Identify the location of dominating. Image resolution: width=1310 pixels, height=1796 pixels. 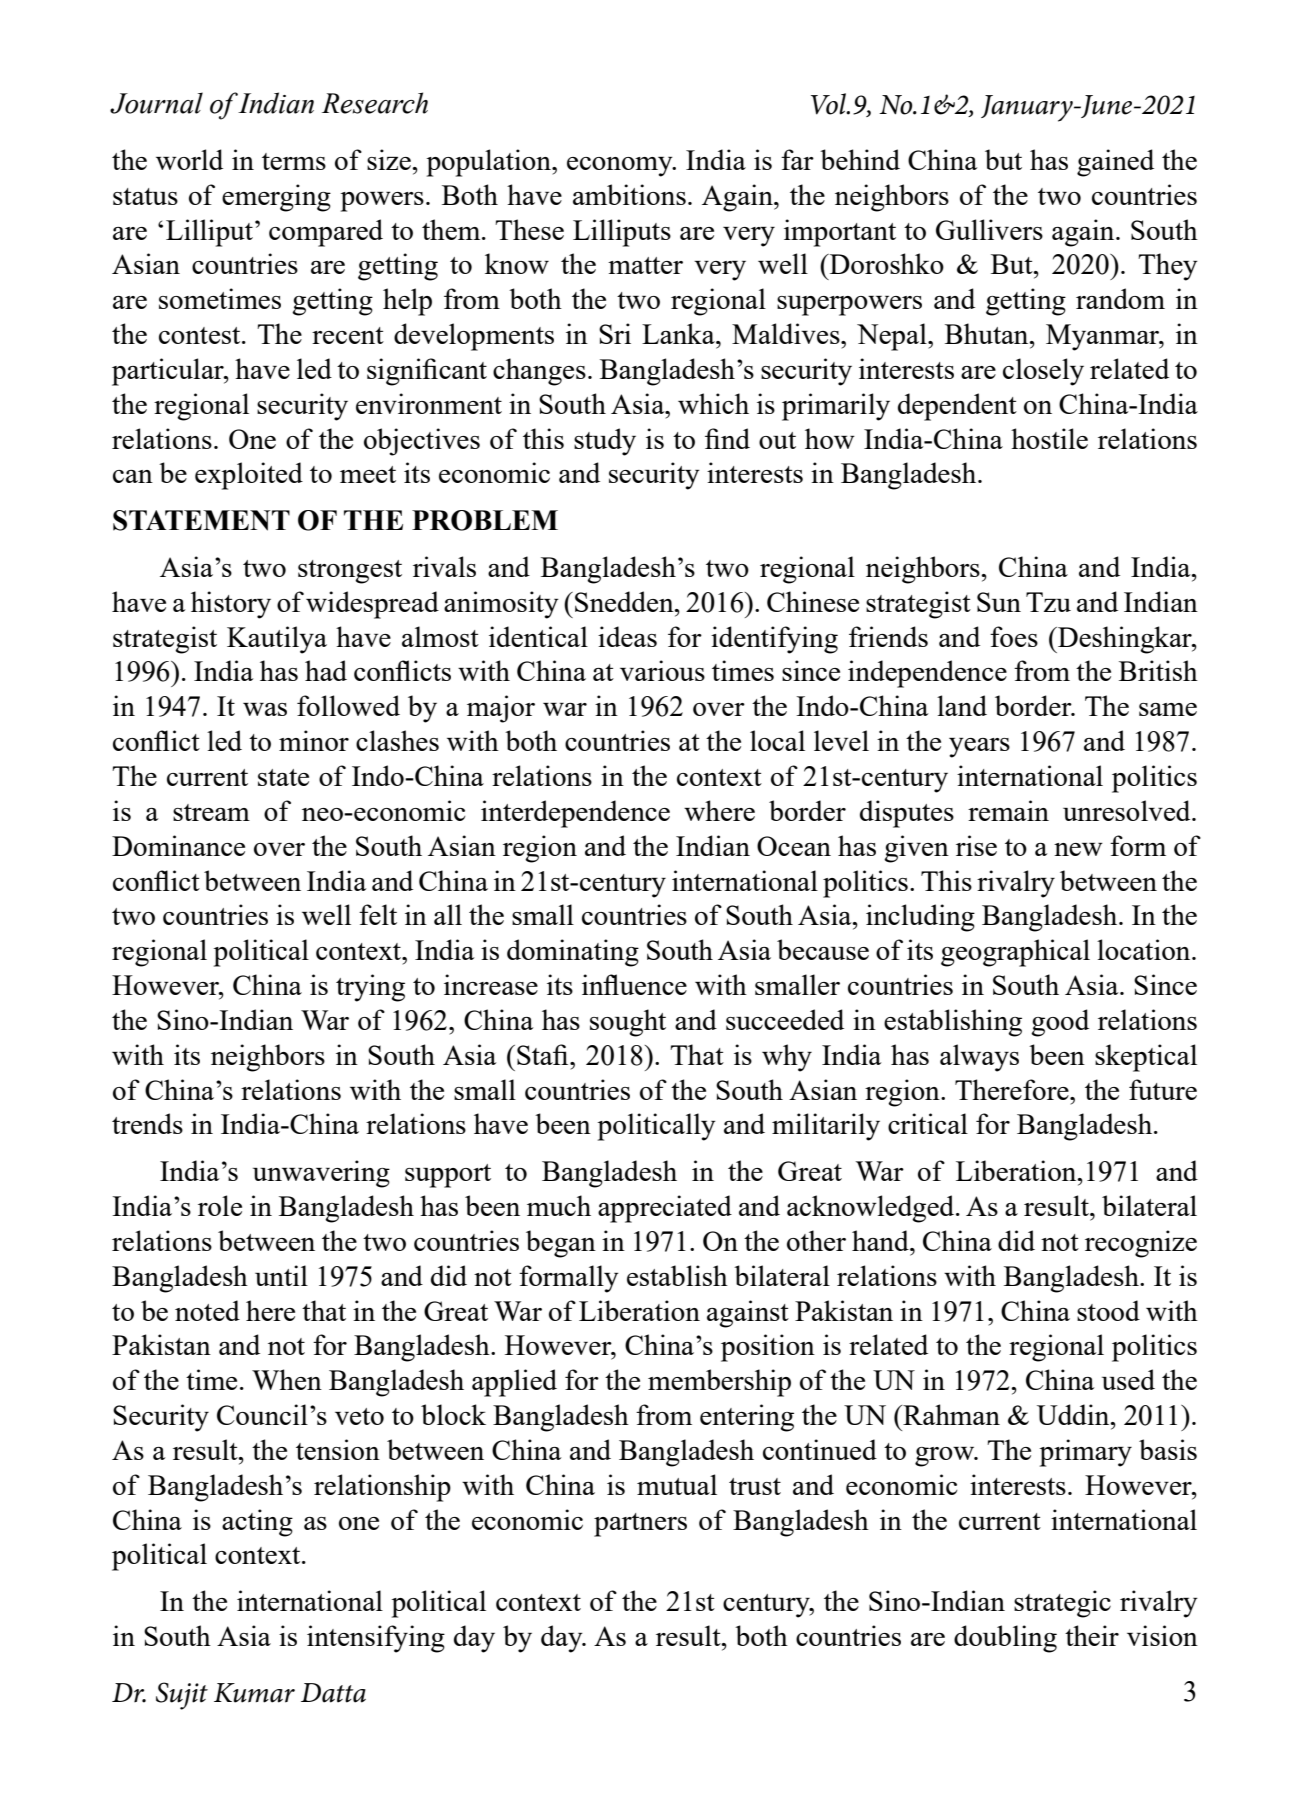
(573, 953).
